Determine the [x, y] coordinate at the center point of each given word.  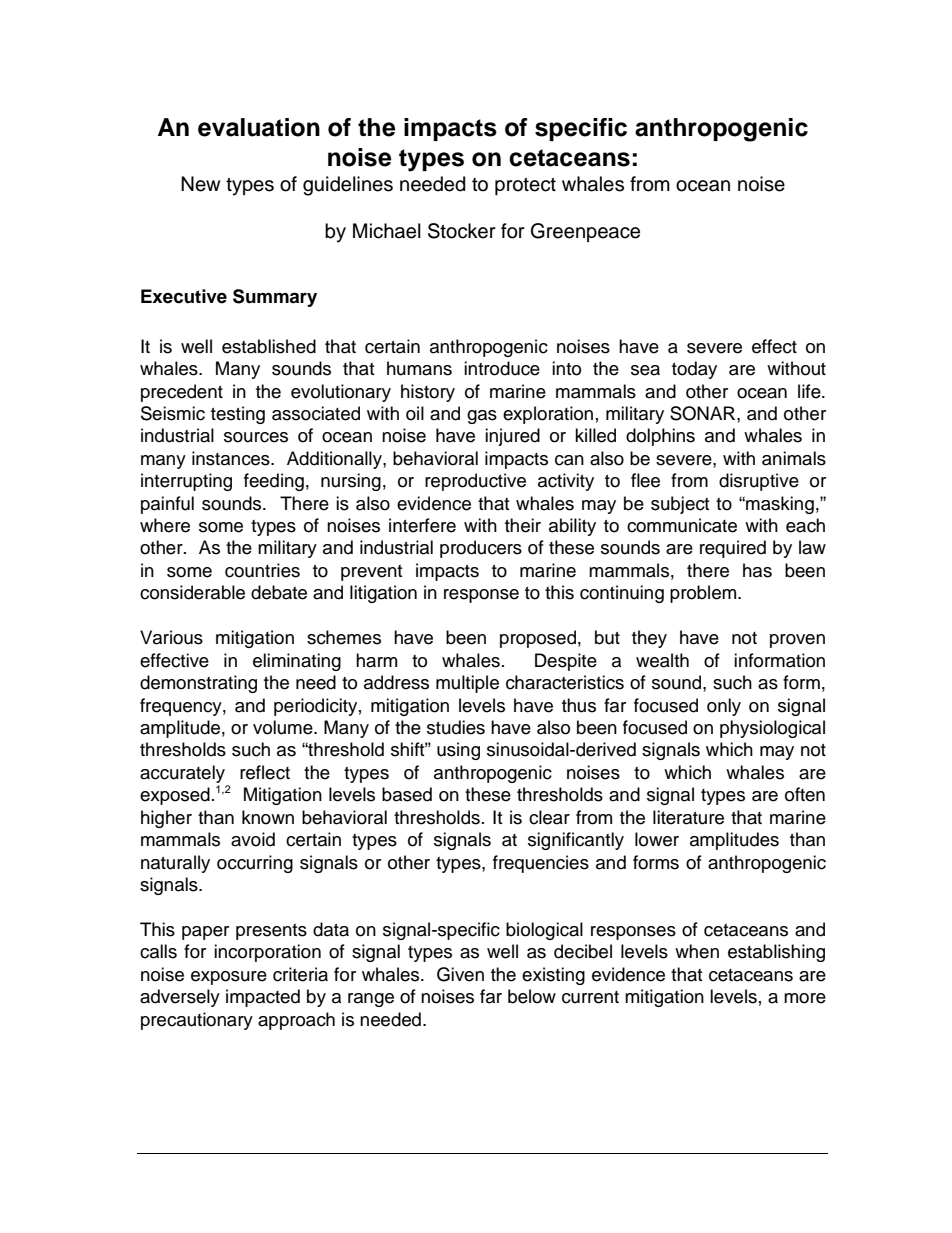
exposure [229, 978]
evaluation [259, 127]
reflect [265, 772]
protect [525, 186]
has [757, 570]
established [269, 346]
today [694, 370]
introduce [502, 368]
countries [262, 570]
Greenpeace [585, 232]
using [458, 751]
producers [481, 549]
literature [688, 817]
